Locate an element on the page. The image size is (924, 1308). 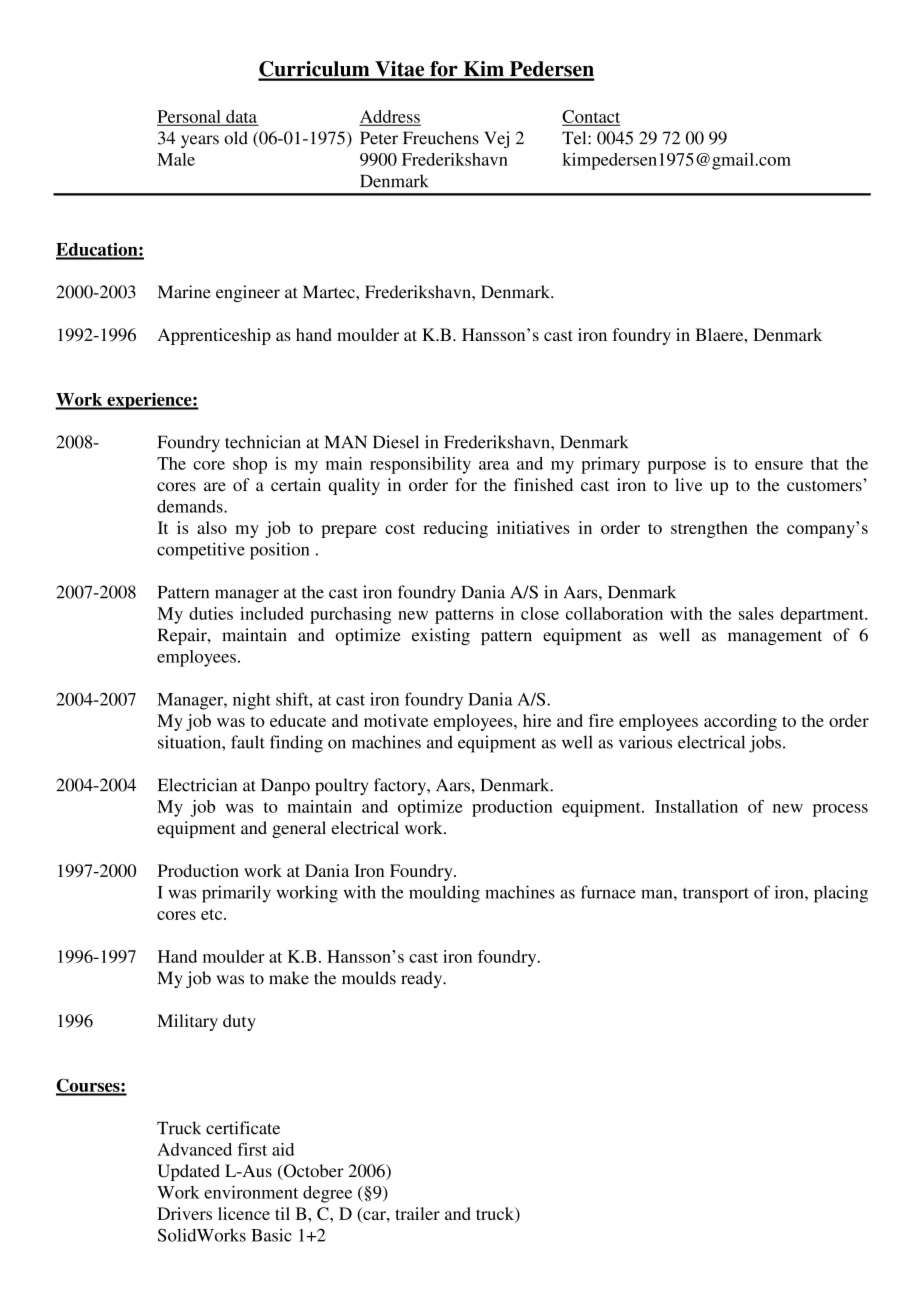
etc is located at coordinates (213, 914).
